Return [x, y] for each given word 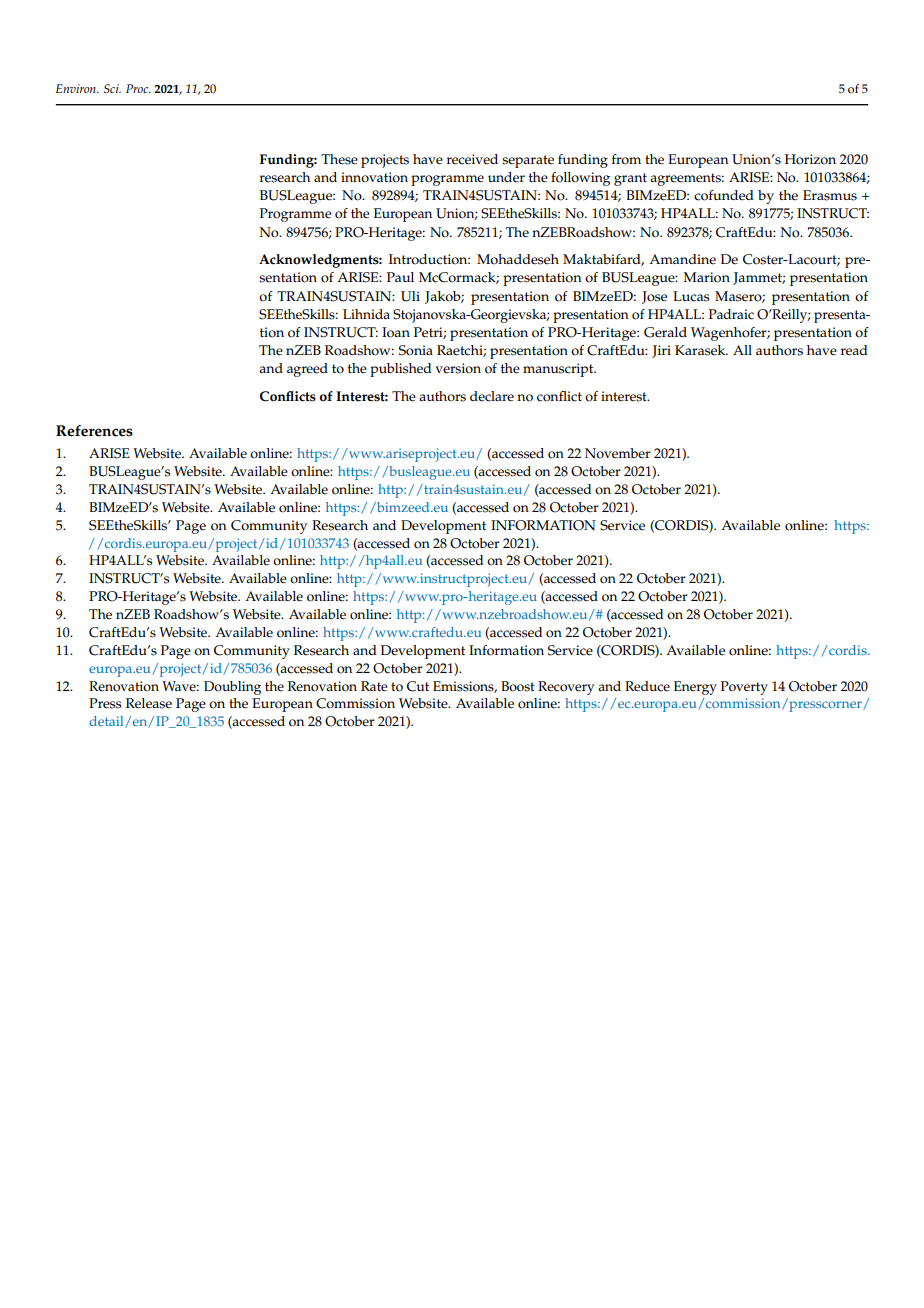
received [472, 159]
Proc [138, 88]
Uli [410, 296]
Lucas [691, 296]
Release [149, 703]
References [94, 431]
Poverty [744, 688]
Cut [418, 686]
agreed [307, 370]
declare [492, 396]
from [626, 159]
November [618, 453]
